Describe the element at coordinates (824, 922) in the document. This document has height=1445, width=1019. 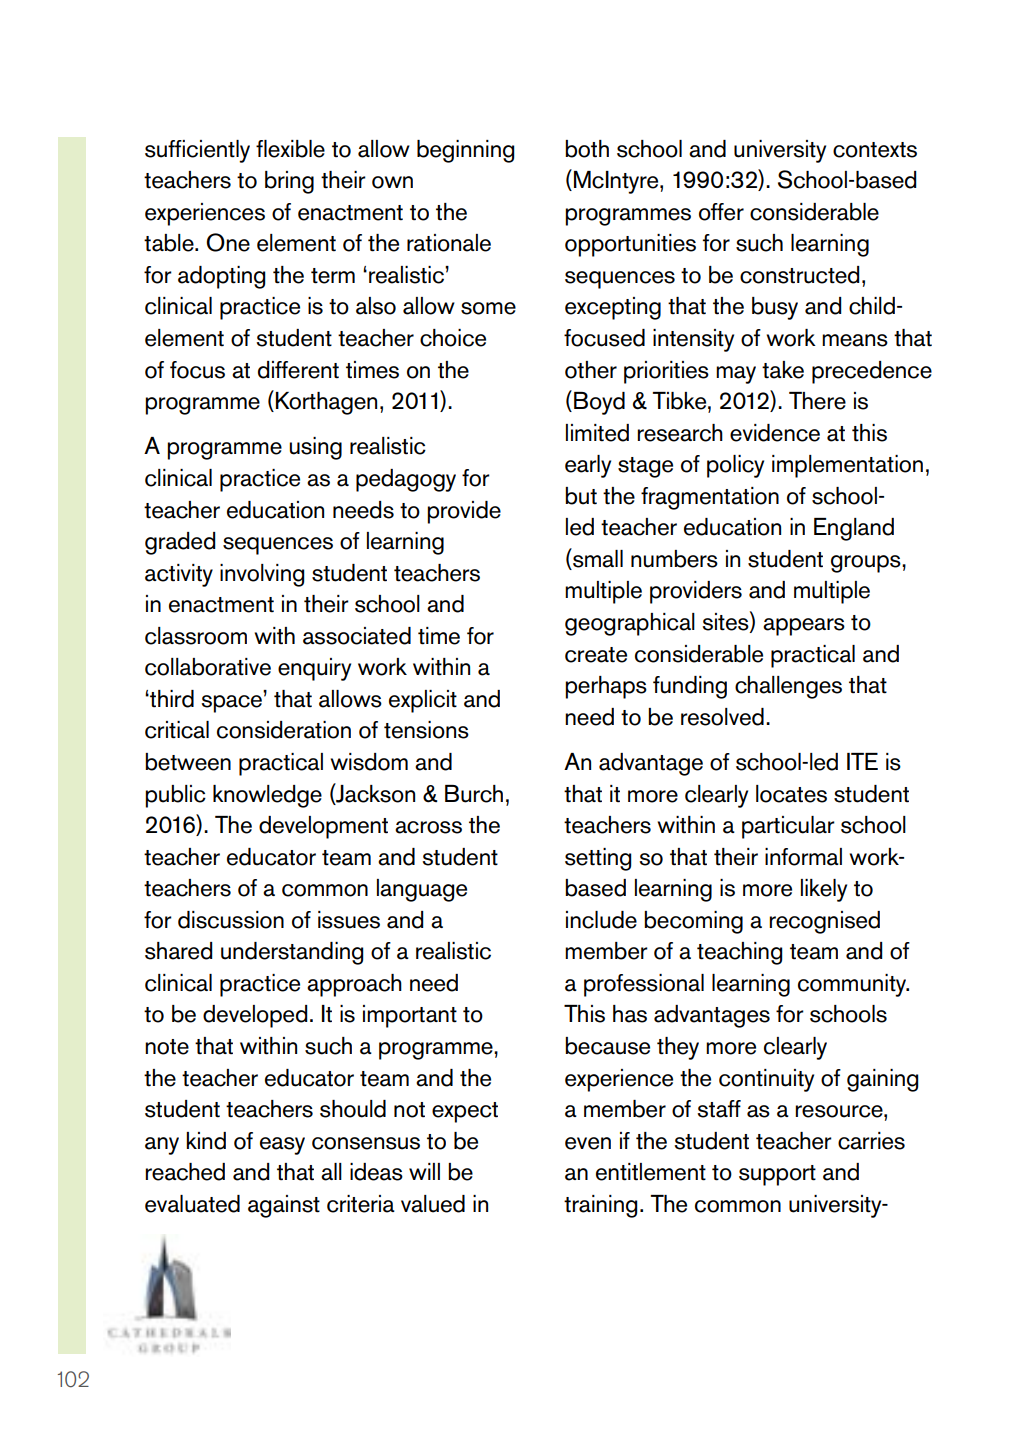
I see `recognised` at that location.
